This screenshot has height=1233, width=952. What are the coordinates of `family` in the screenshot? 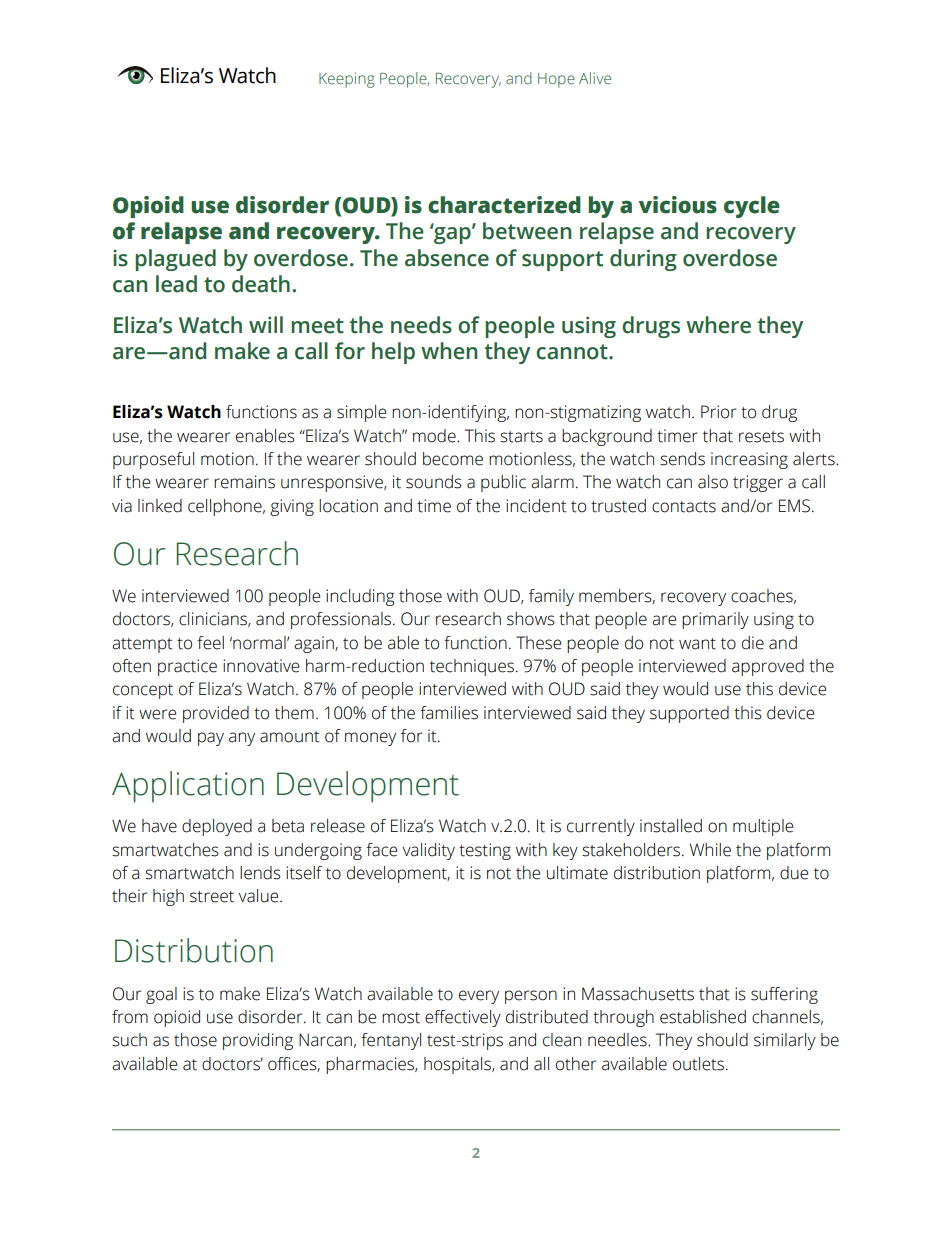 It's located at (551, 597).
